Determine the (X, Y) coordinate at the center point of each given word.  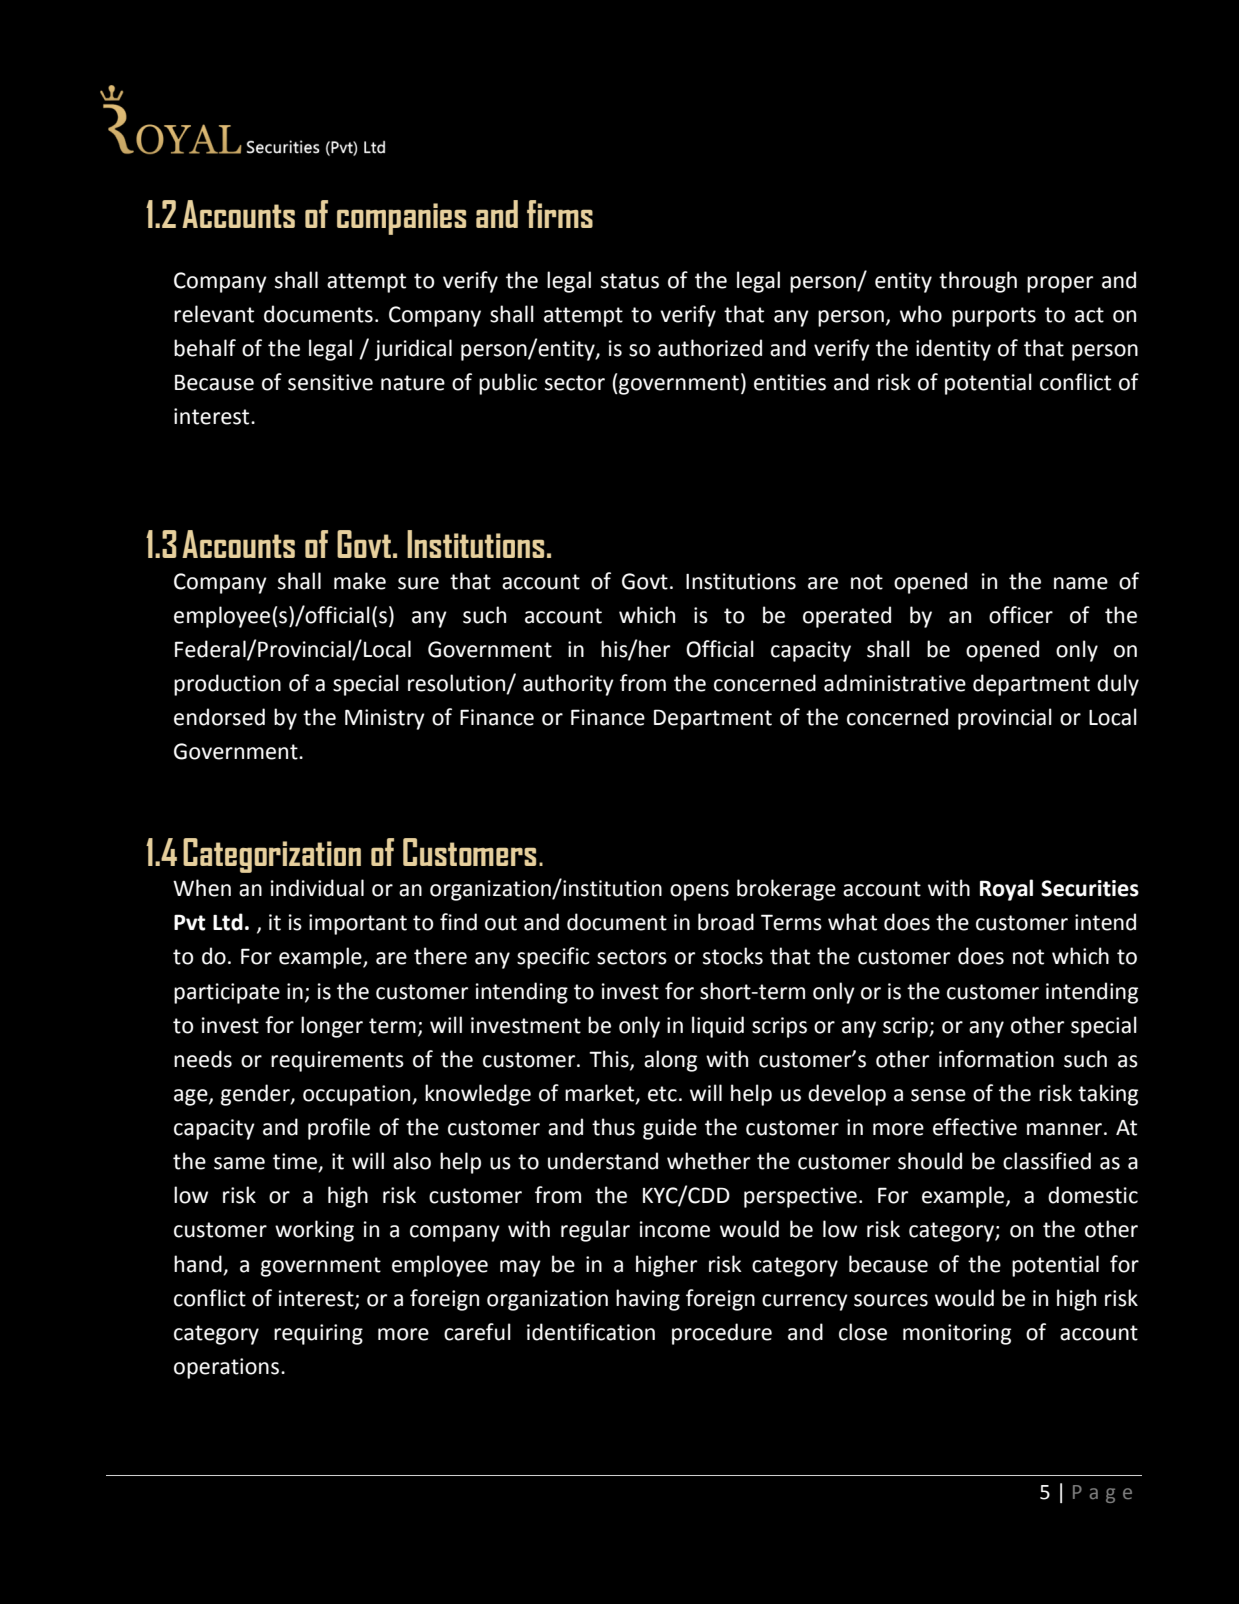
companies (401, 219)
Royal (1006, 890)
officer (1021, 615)
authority (568, 685)
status (630, 281)
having (648, 1300)
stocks (733, 956)
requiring (318, 1334)
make (360, 581)
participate (227, 993)
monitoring (957, 1334)
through (978, 282)
